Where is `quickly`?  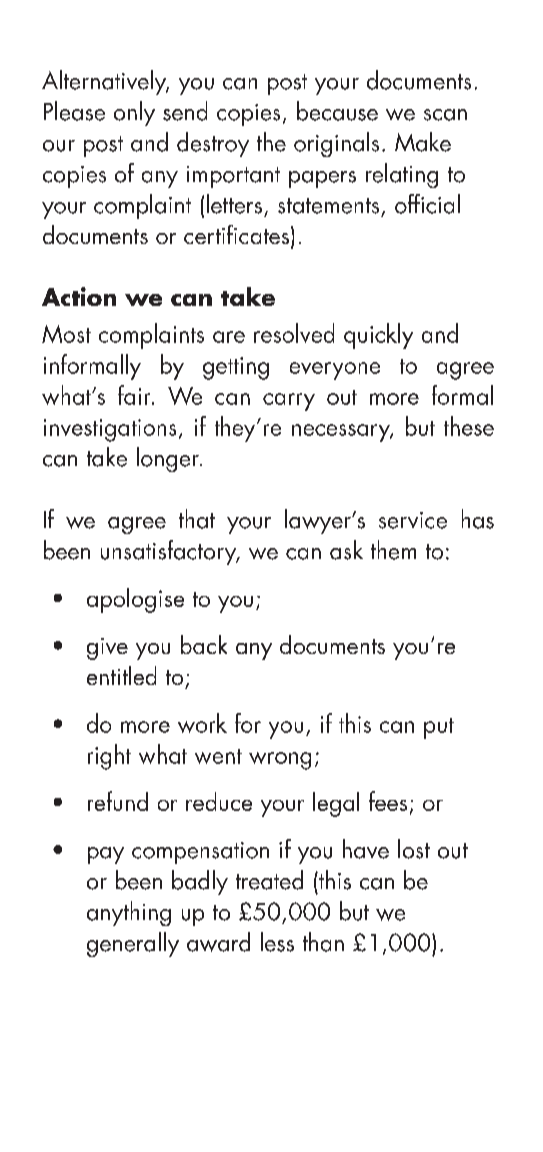
quickly is located at coordinates (378, 336).
